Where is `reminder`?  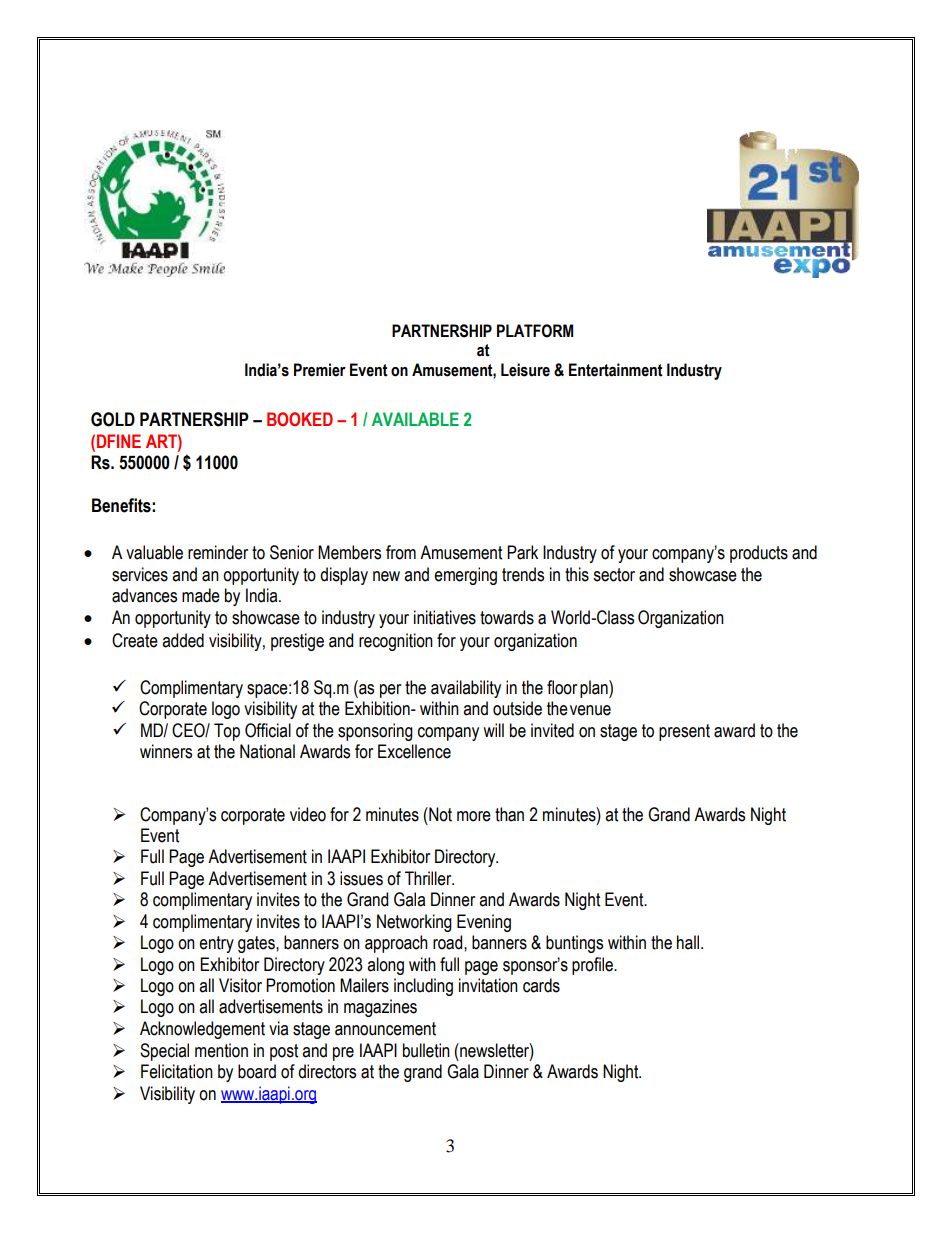
reminder is located at coordinates (218, 552).
